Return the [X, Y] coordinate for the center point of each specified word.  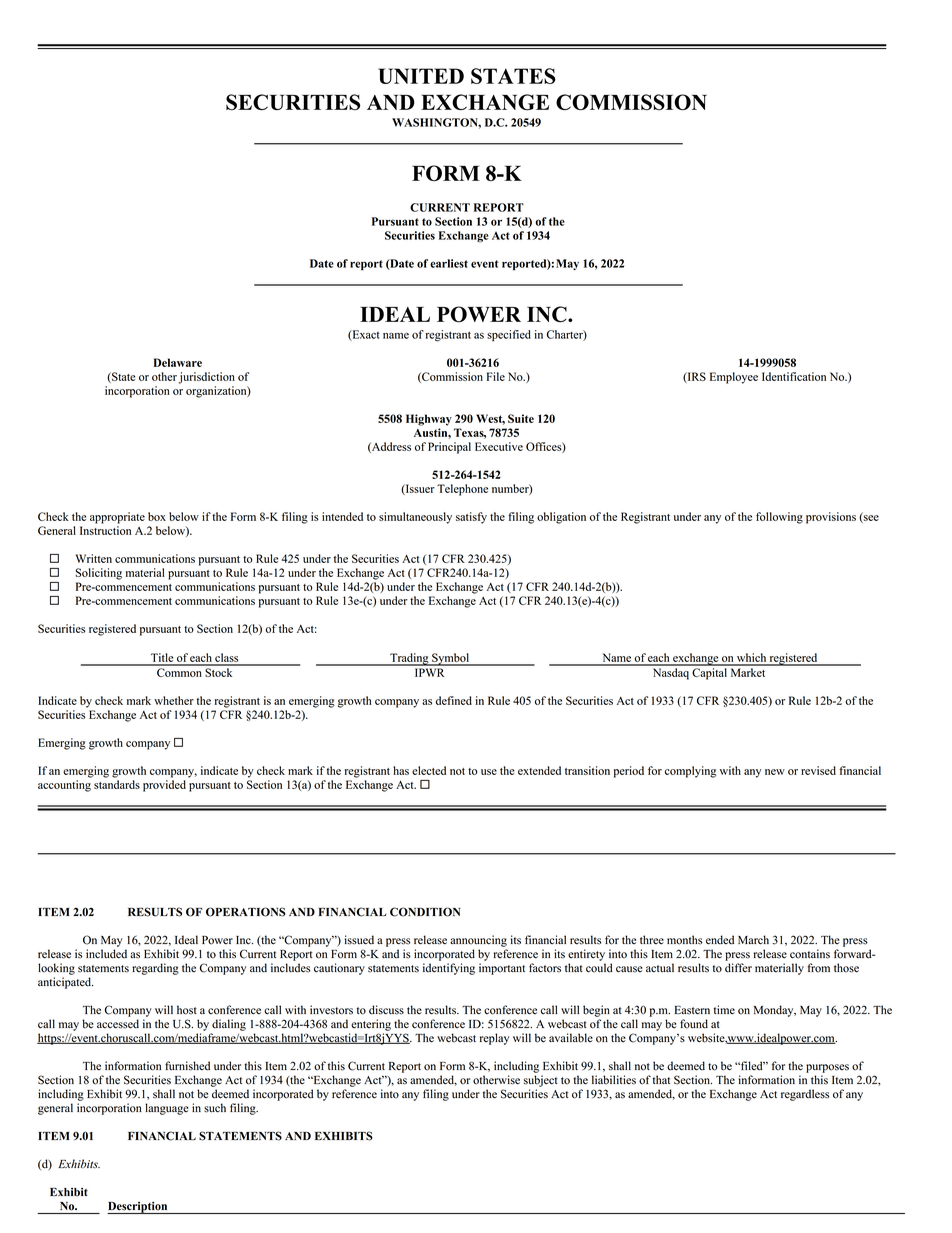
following [779, 518]
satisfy [471, 518]
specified [509, 335]
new [775, 772]
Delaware [177, 362]
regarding [155, 969]
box [157, 516]
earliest [449, 263]
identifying [449, 969]
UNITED [421, 76]
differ [738, 968]
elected [429, 770]
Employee [734, 378]
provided [164, 786]
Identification [794, 376]
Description [138, 1208]
